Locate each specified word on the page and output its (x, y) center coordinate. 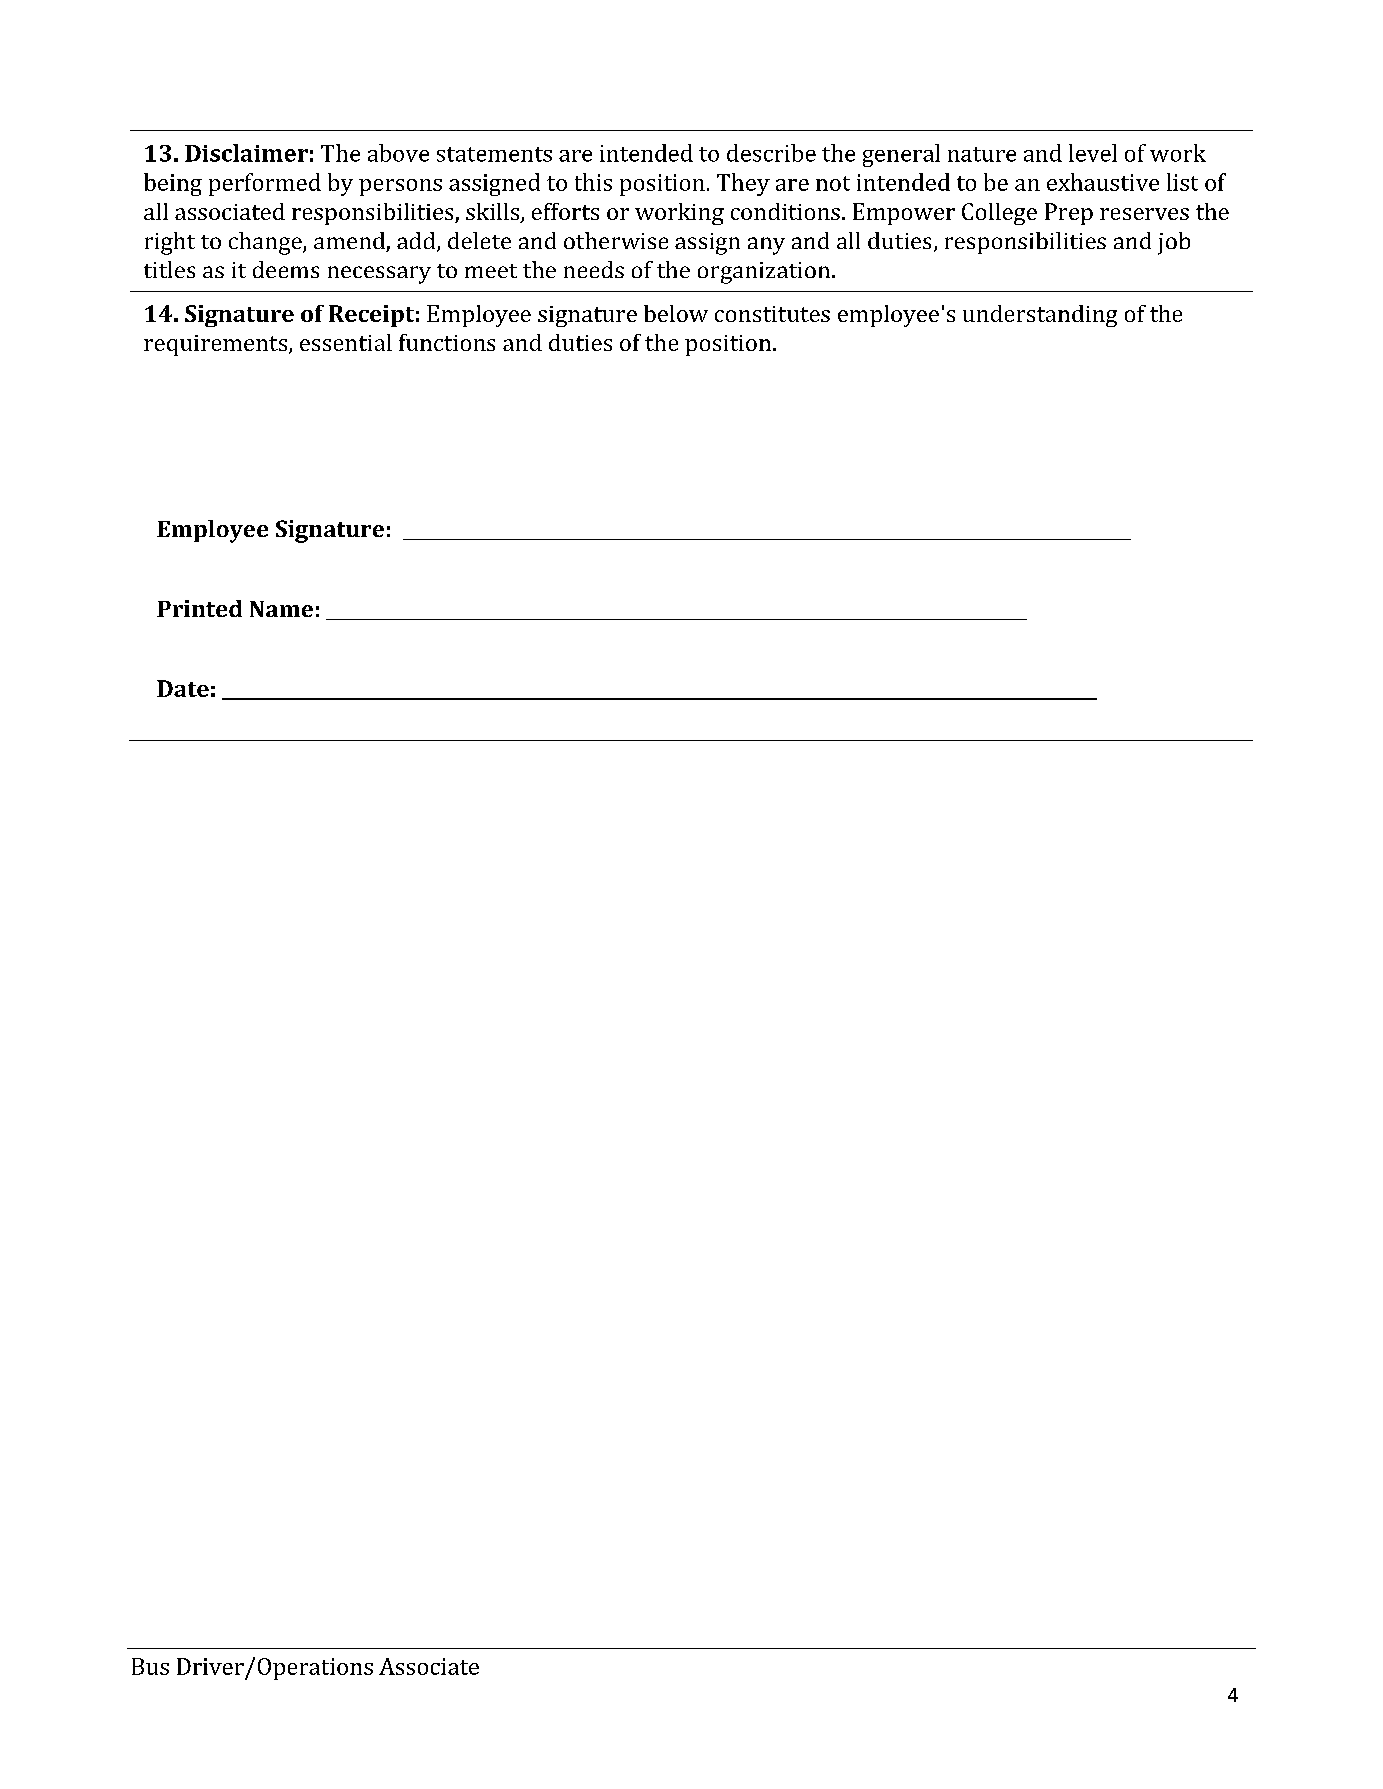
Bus (150, 1666)
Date (183, 688)
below (676, 313)
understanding (1040, 316)
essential (346, 342)
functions (447, 342)
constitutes (772, 314)
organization (765, 273)
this (593, 182)
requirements (215, 345)
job (1174, 243)
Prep (1069, 214)
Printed (199, 608)
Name (281, 609)
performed (265, 184)
